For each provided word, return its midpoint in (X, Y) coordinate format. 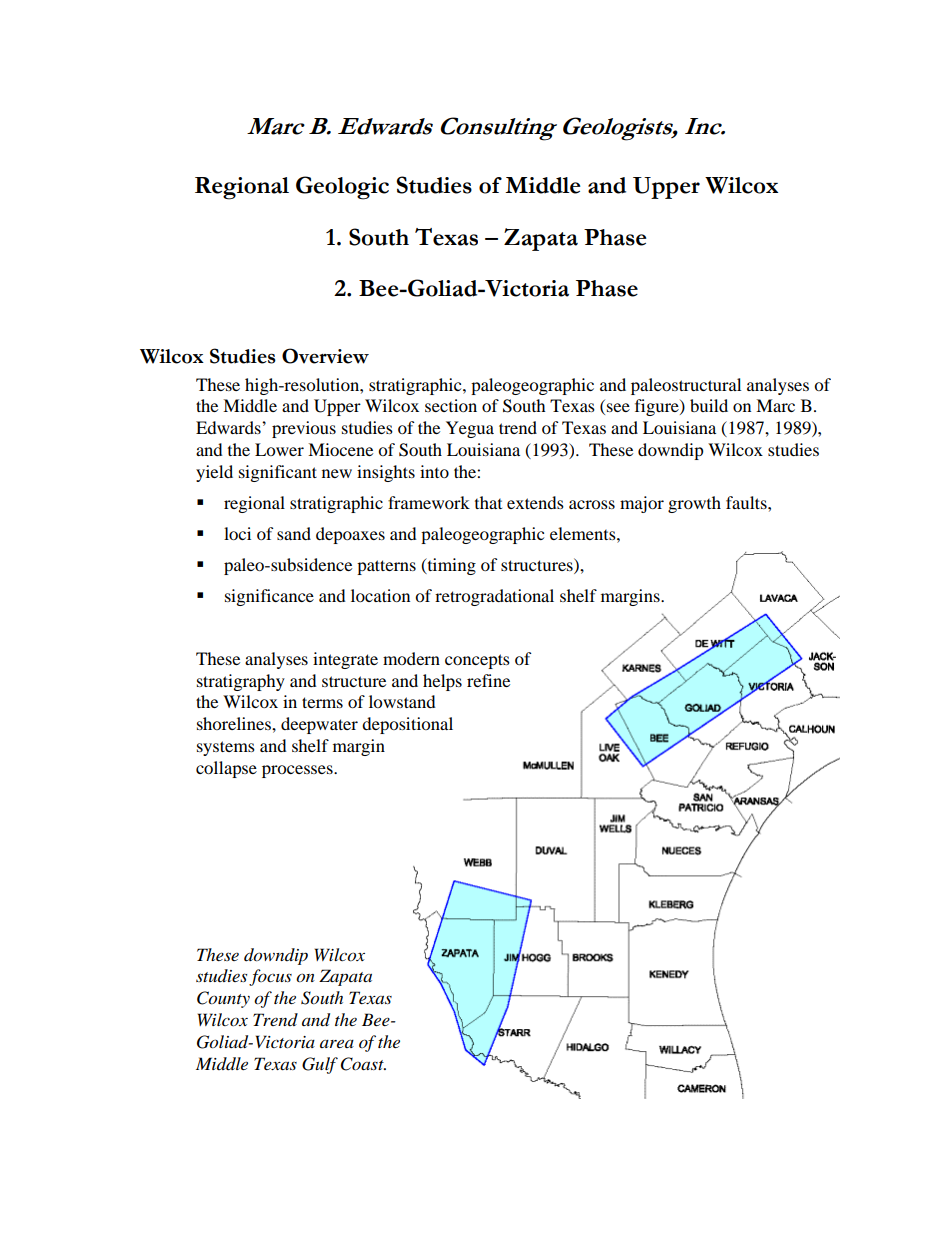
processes (298, 771)
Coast (363, 1064)
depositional (407, 725)
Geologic (342, 188)
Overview (325, 356)
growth (694, 504)
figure (658, 407)
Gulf (320, 1065)
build (709, 405)
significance (269, 597)
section (451, 405)
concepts (477, 661)
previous (304, 429)
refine (488, 680)
